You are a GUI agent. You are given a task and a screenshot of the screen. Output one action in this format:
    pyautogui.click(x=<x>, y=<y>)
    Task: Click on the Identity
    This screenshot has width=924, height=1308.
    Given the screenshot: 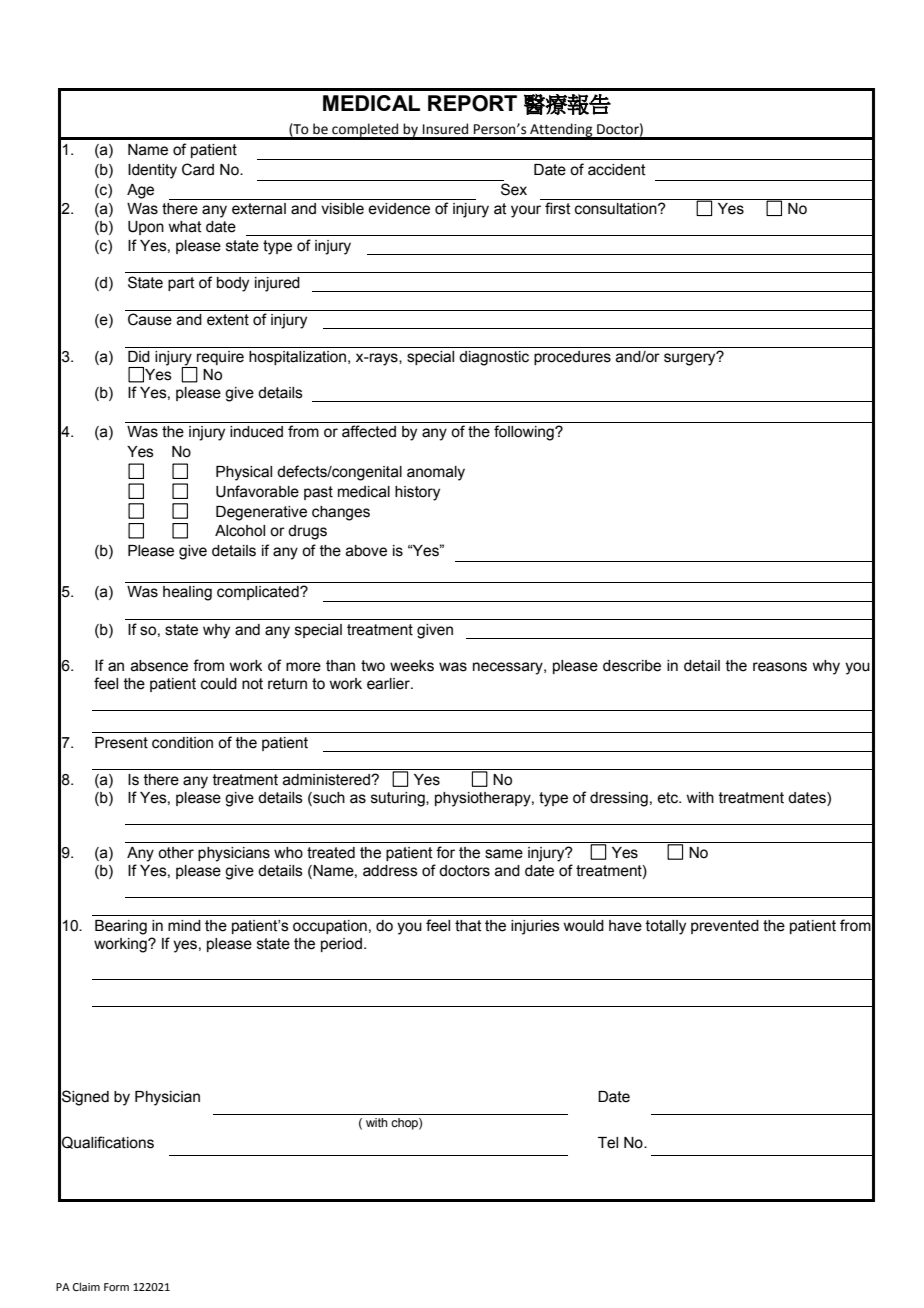 What is the action you would take?
    pyautogui.click(x=152, y=171)
